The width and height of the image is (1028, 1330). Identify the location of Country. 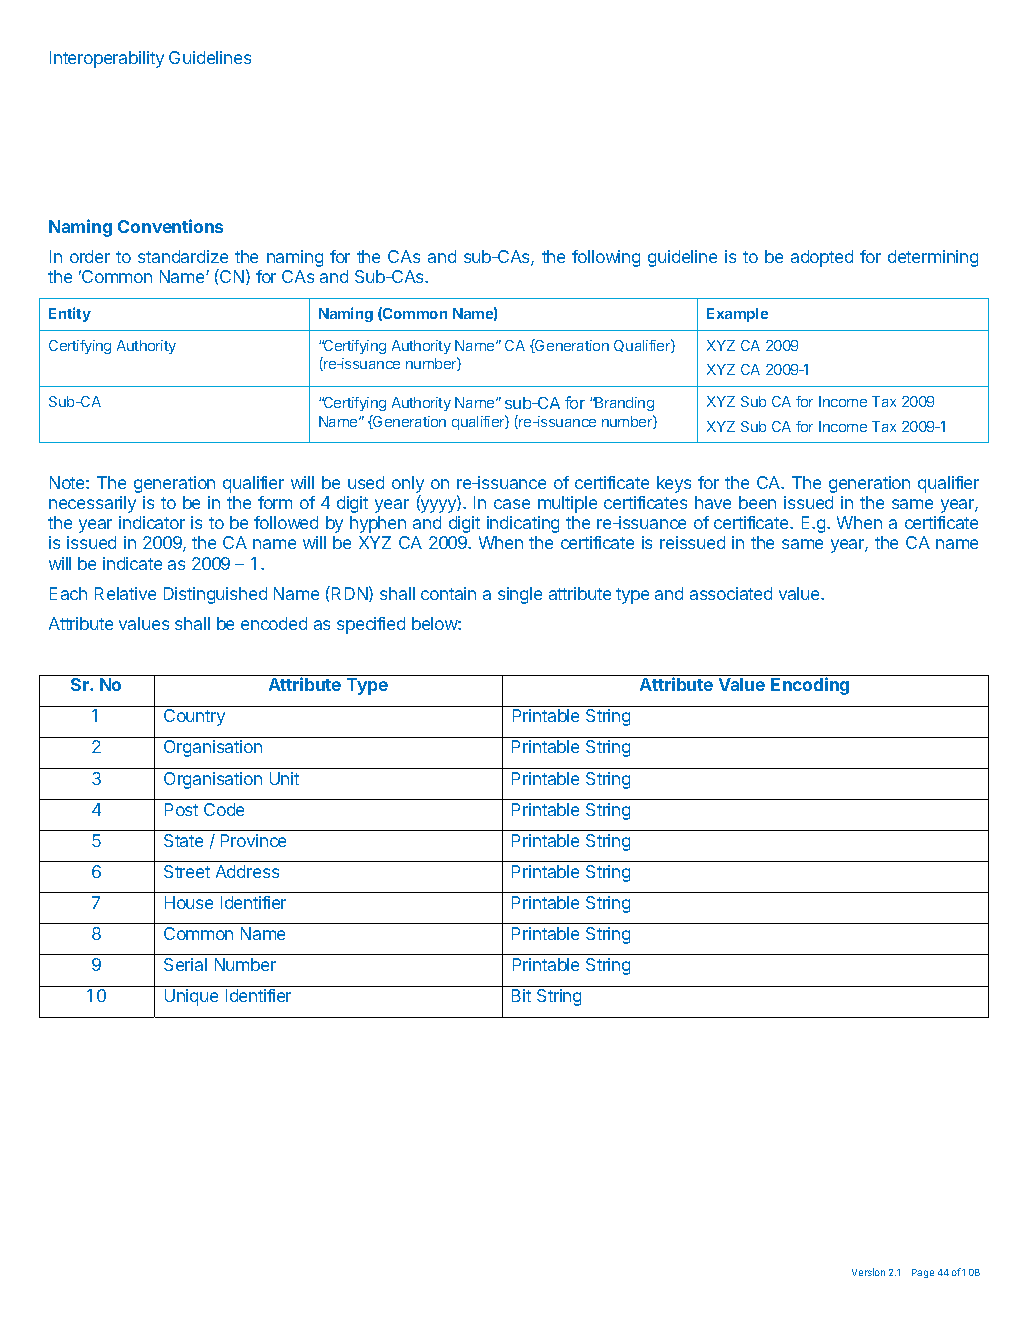
(194, 717).
